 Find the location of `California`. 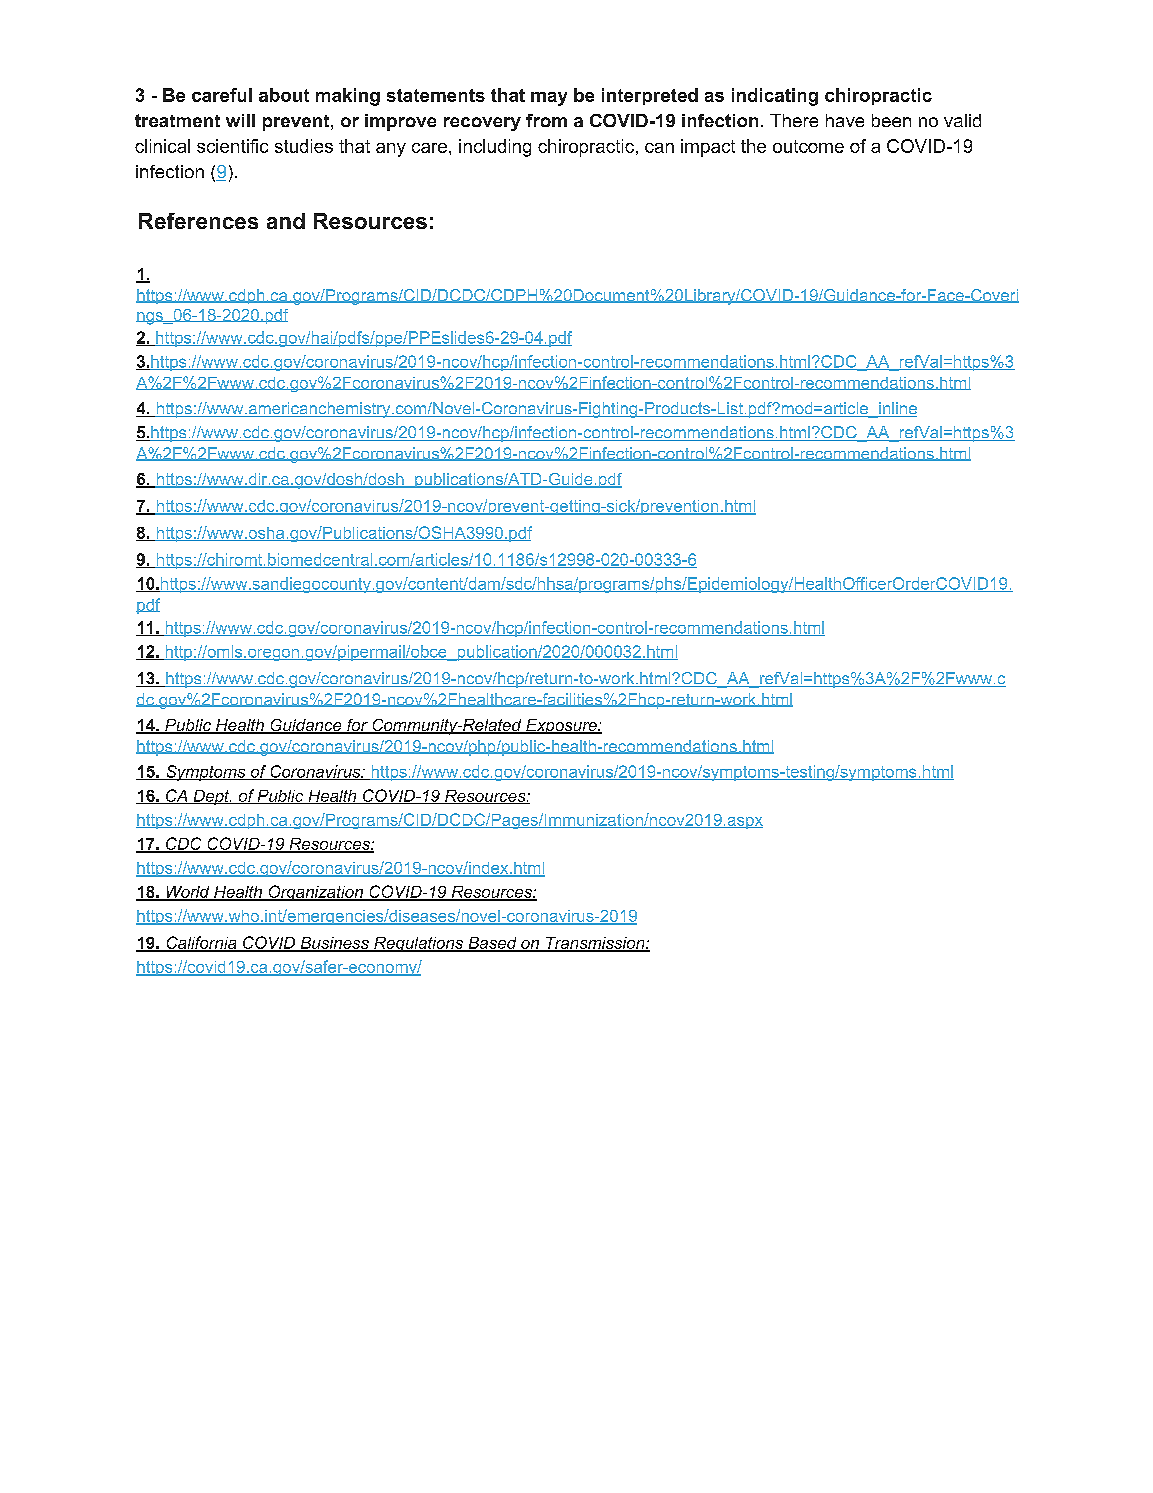

California is located at coordinates (201, 943).
